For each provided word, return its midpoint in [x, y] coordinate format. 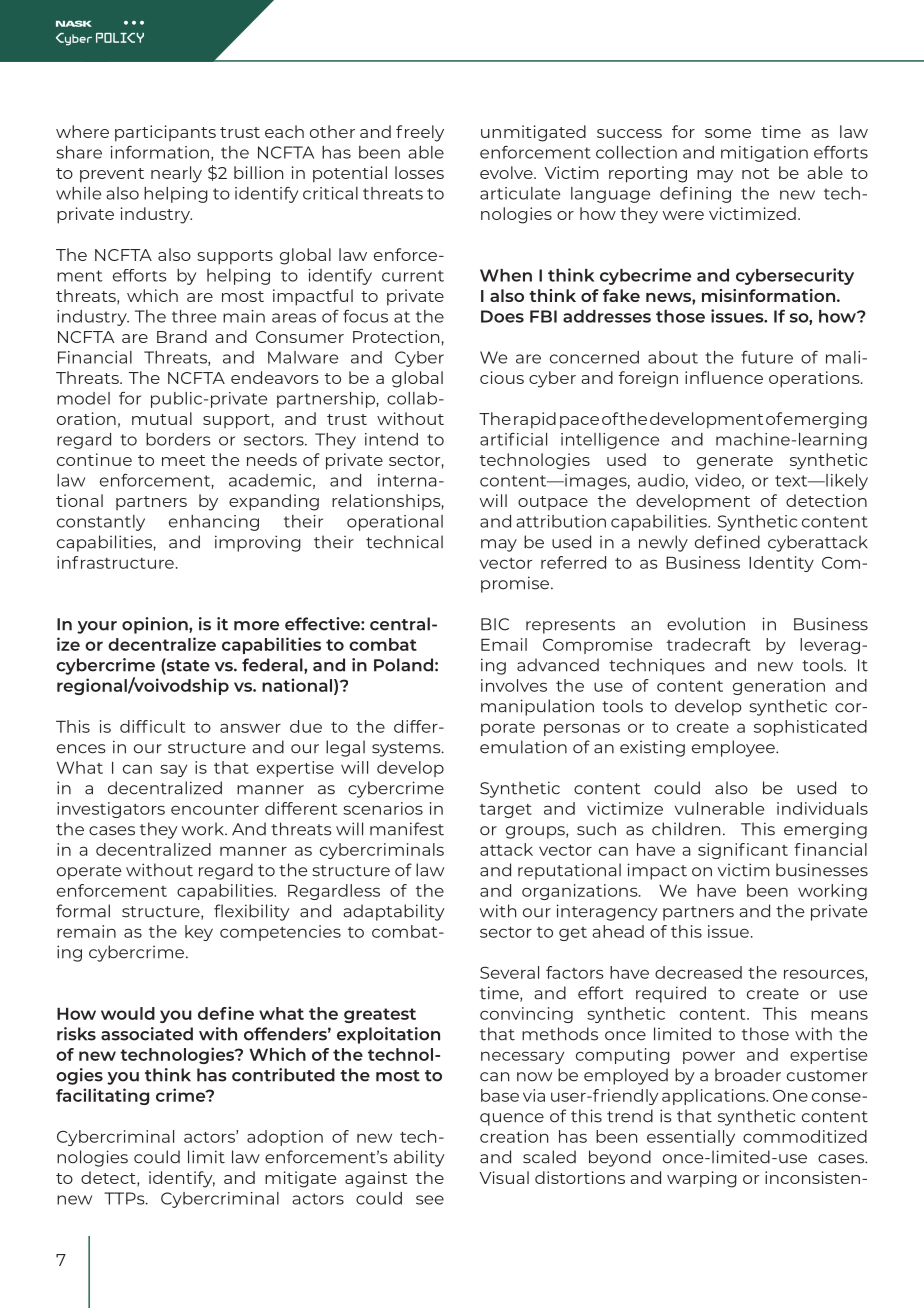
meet [183, 460]
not [755, 173]
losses [419, 172]
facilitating [102, 1096]
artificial [513, 439]
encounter [215, 809]
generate [735, 462]
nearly [176, 174]
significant [743, 851]
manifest [407, 829]
